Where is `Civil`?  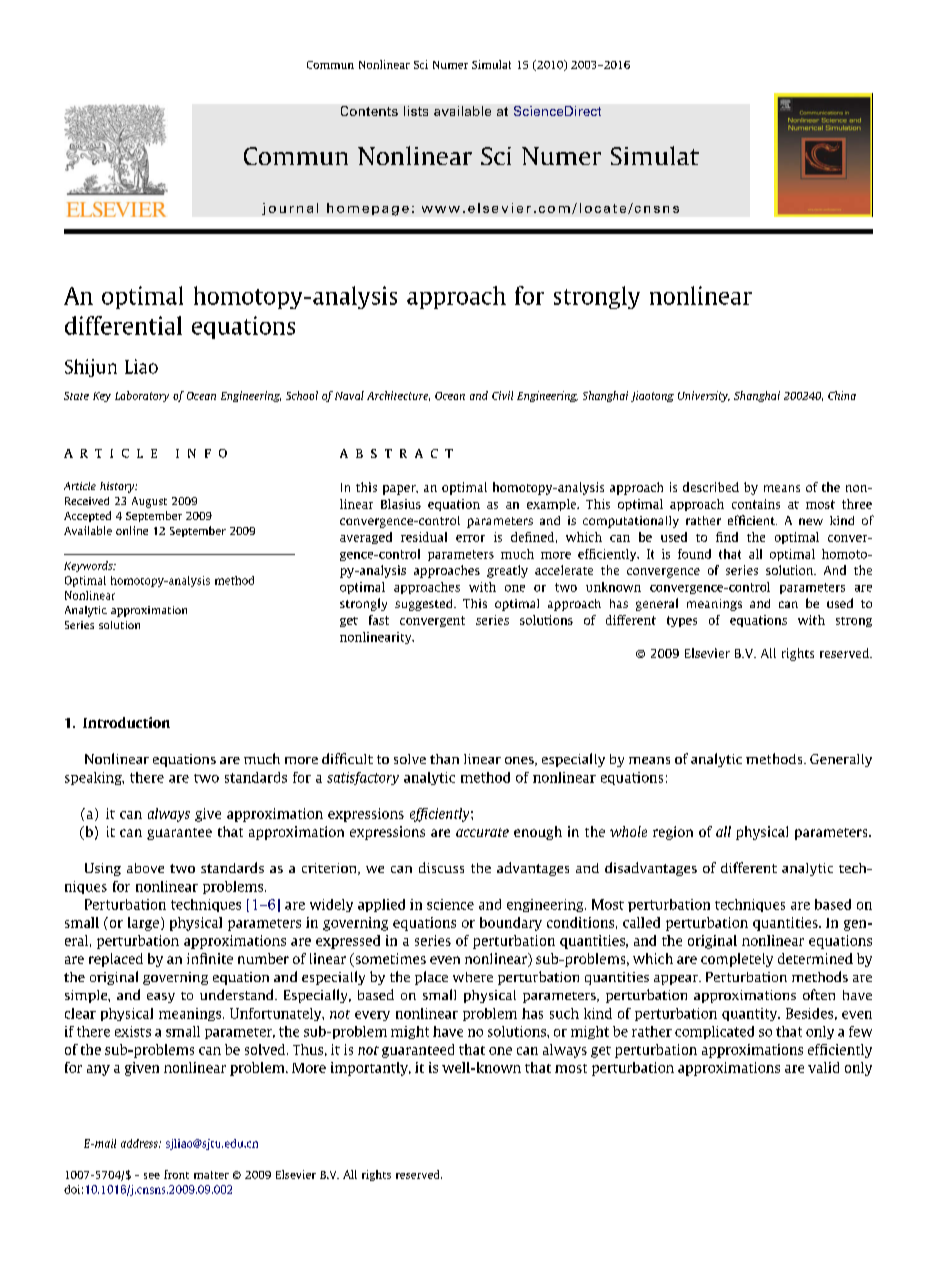 Civil is located at coordinates (502, 395).
